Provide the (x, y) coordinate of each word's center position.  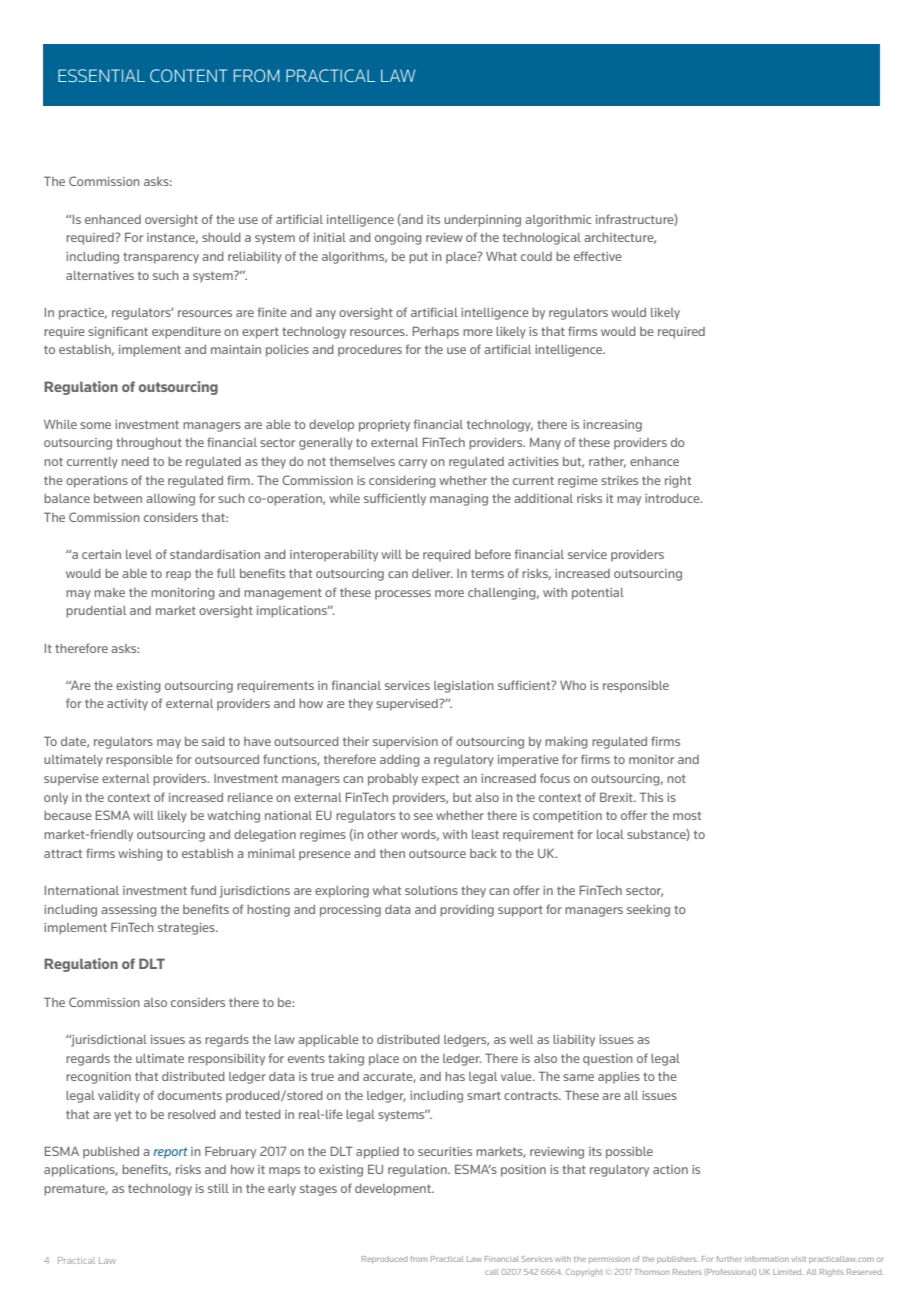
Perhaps (435, 332)
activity (127, 705)
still (218, 1188)
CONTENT (189, 75)
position (523, 1171)
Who (573, 685)
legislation (464, 687)
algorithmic (558, 221)
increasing (612, 426)
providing (467, 911)
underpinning (482, 221)
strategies (187, 929)
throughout (149, 444)
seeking (648, 911)
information (767, 1259)
